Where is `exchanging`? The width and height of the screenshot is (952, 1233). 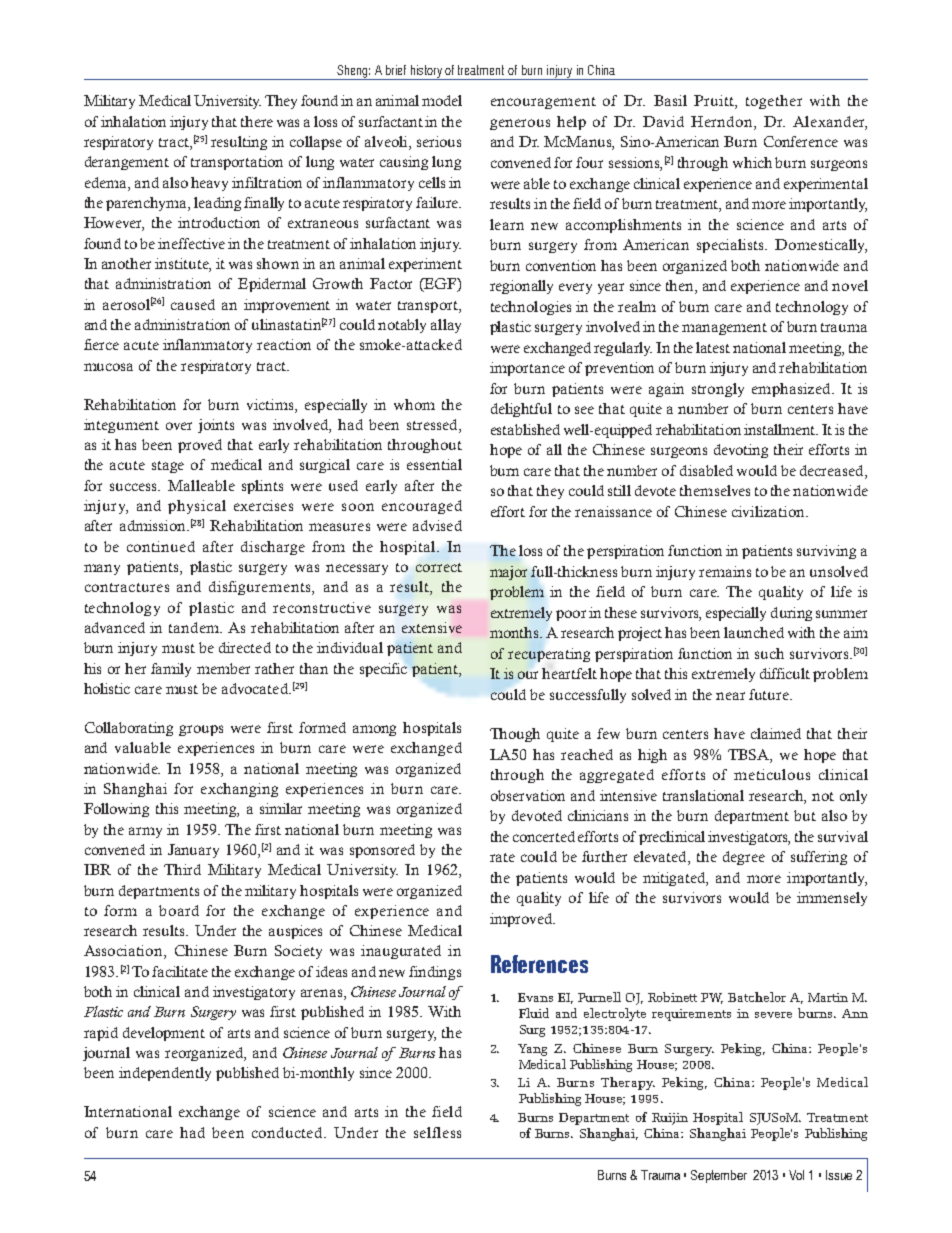
exchanging is located at coordinates (239, 790).
